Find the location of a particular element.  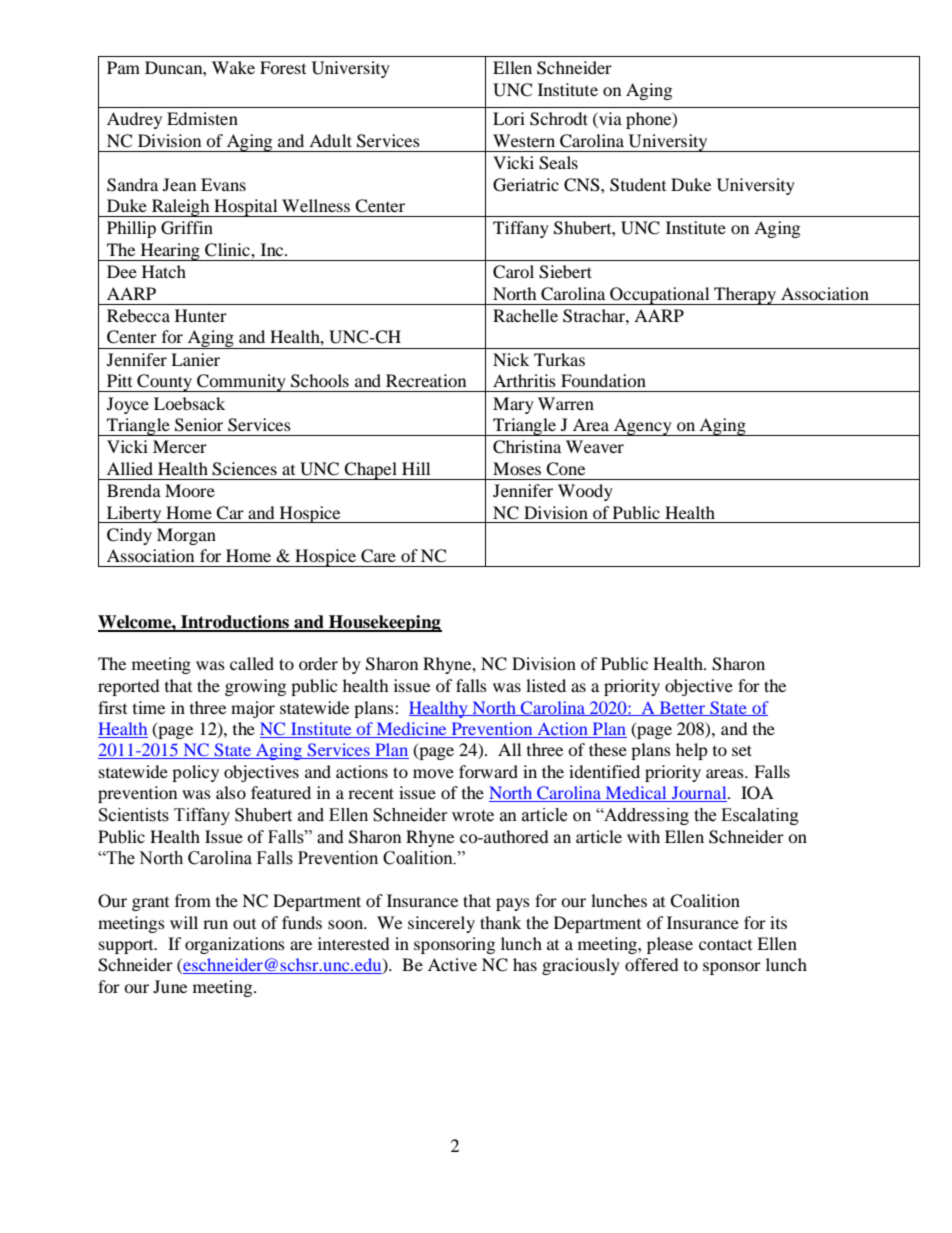

Wake is located at coordinates (233, 67).
